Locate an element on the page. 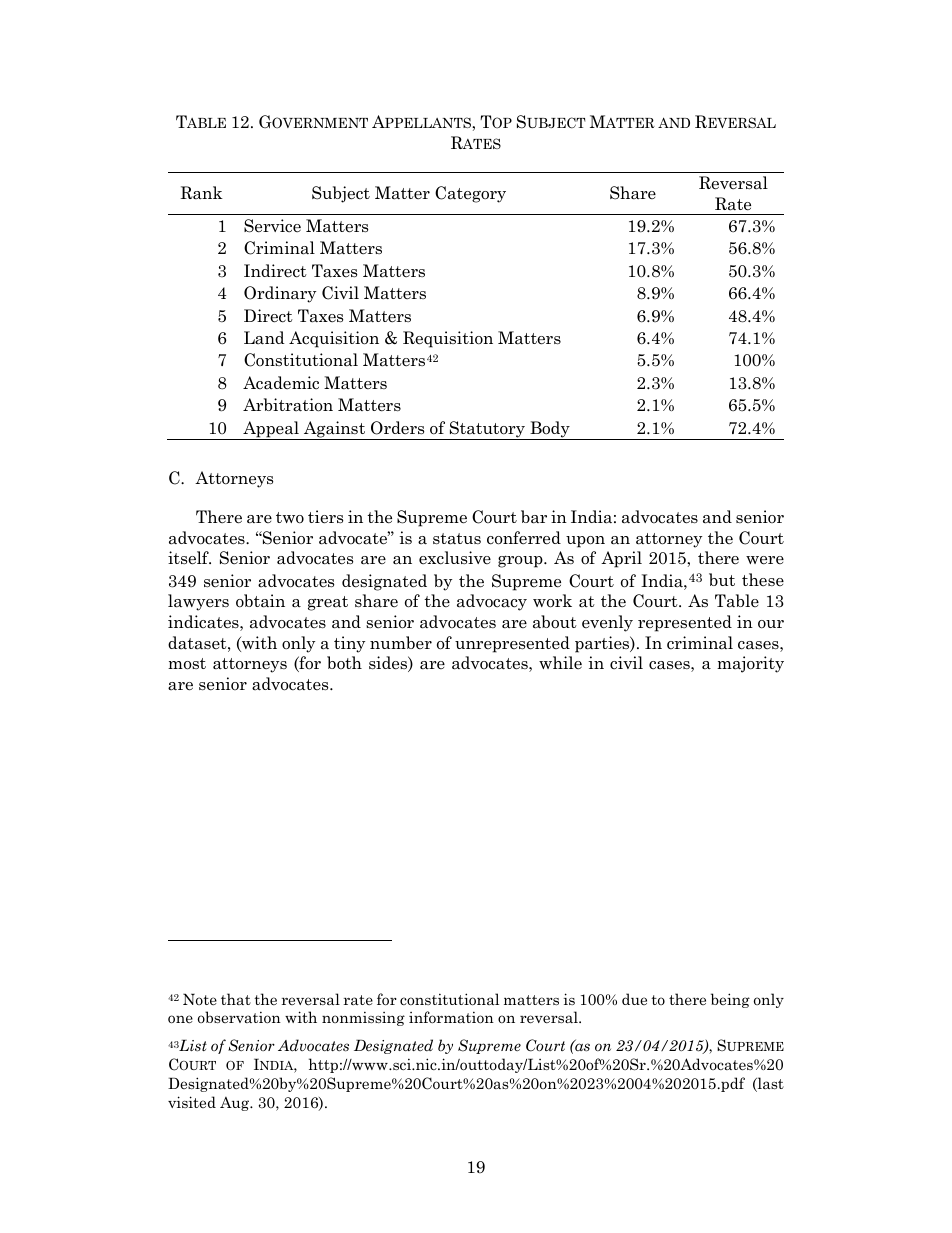 This page has width=952, height=1233. but is located at coordinates (722, 579).
